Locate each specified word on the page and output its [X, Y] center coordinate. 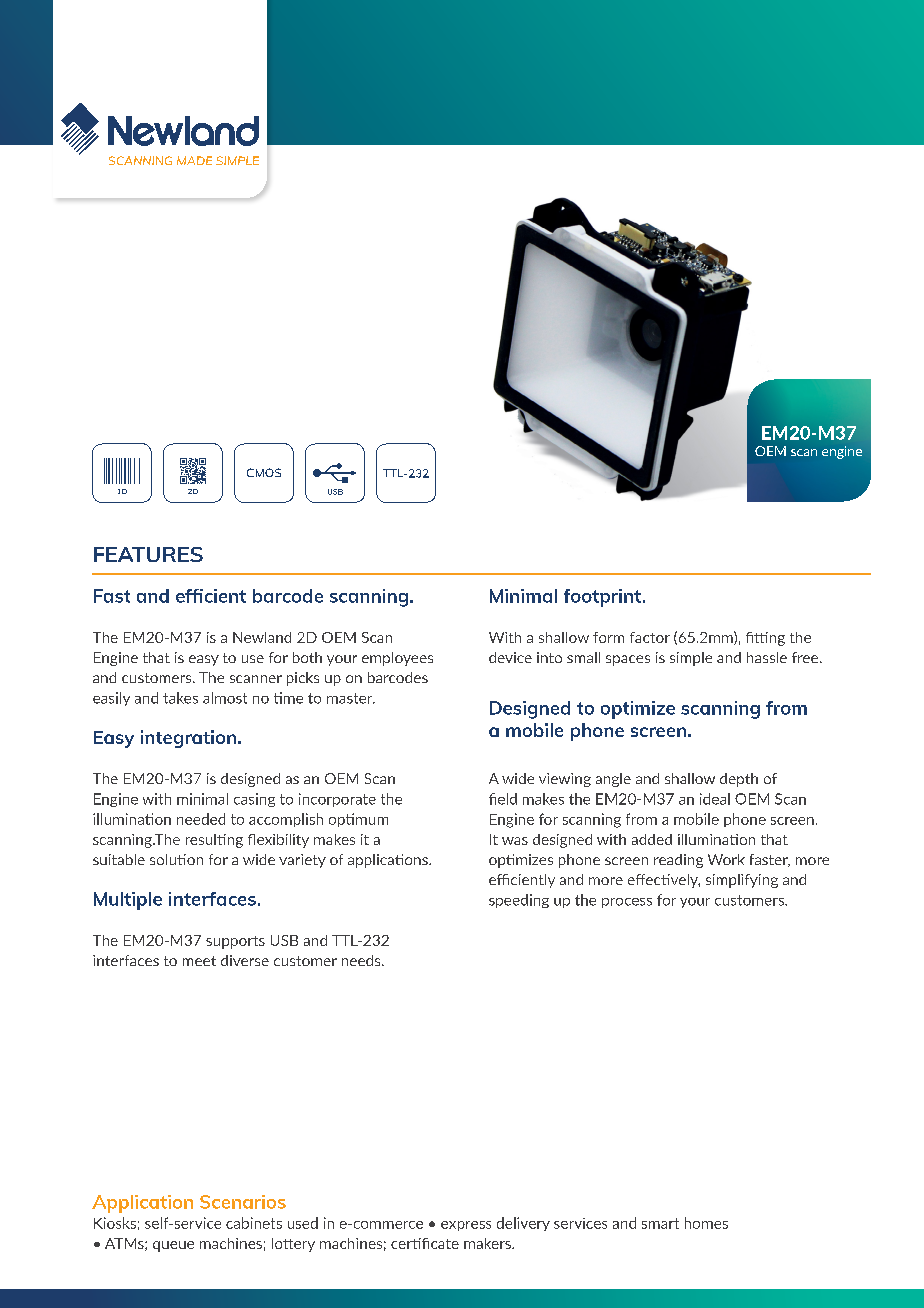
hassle [767, 657]
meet [199, 961]
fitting [765, 639]
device [510, 657]
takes [180, 698]
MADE [194, 160]
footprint [602, 598]
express [466, 1226]
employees [397, 659]
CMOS [264, 472]
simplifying [742, 881]
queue [173, 1246]
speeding [519, 901]
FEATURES [148, 554]
